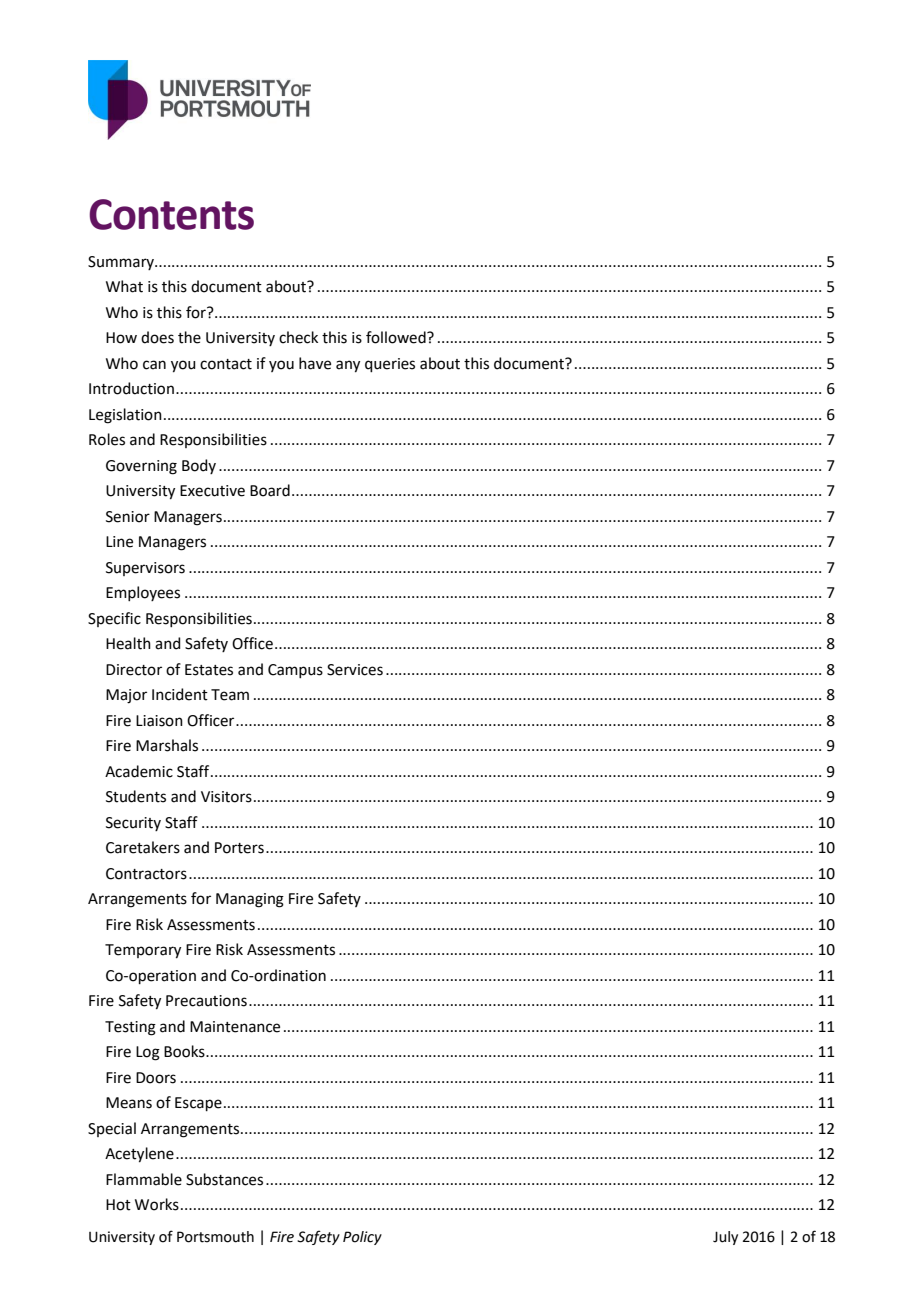 The width and height of the screenshot is (924, 1307). Describe the element at coordinates (348, 366) in the screenshot. I see `any` at that location.
